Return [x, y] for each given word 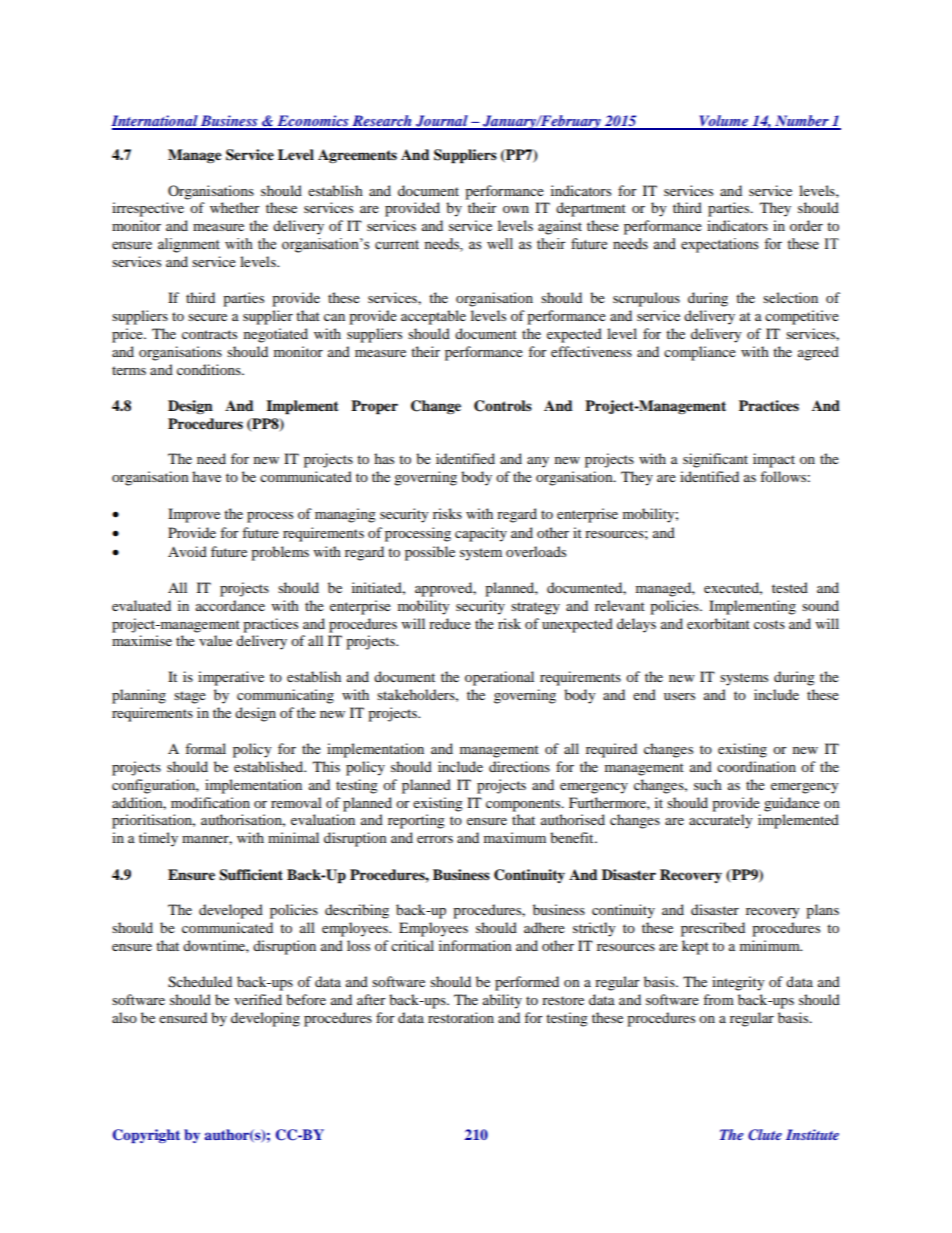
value [215, 640]
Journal [442, 122]
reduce [450, 623]
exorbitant [718, 623]
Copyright [146, 1136]
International [155, 122]
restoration [461, 1017]
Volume [723, 122]
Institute [812, 1134]
